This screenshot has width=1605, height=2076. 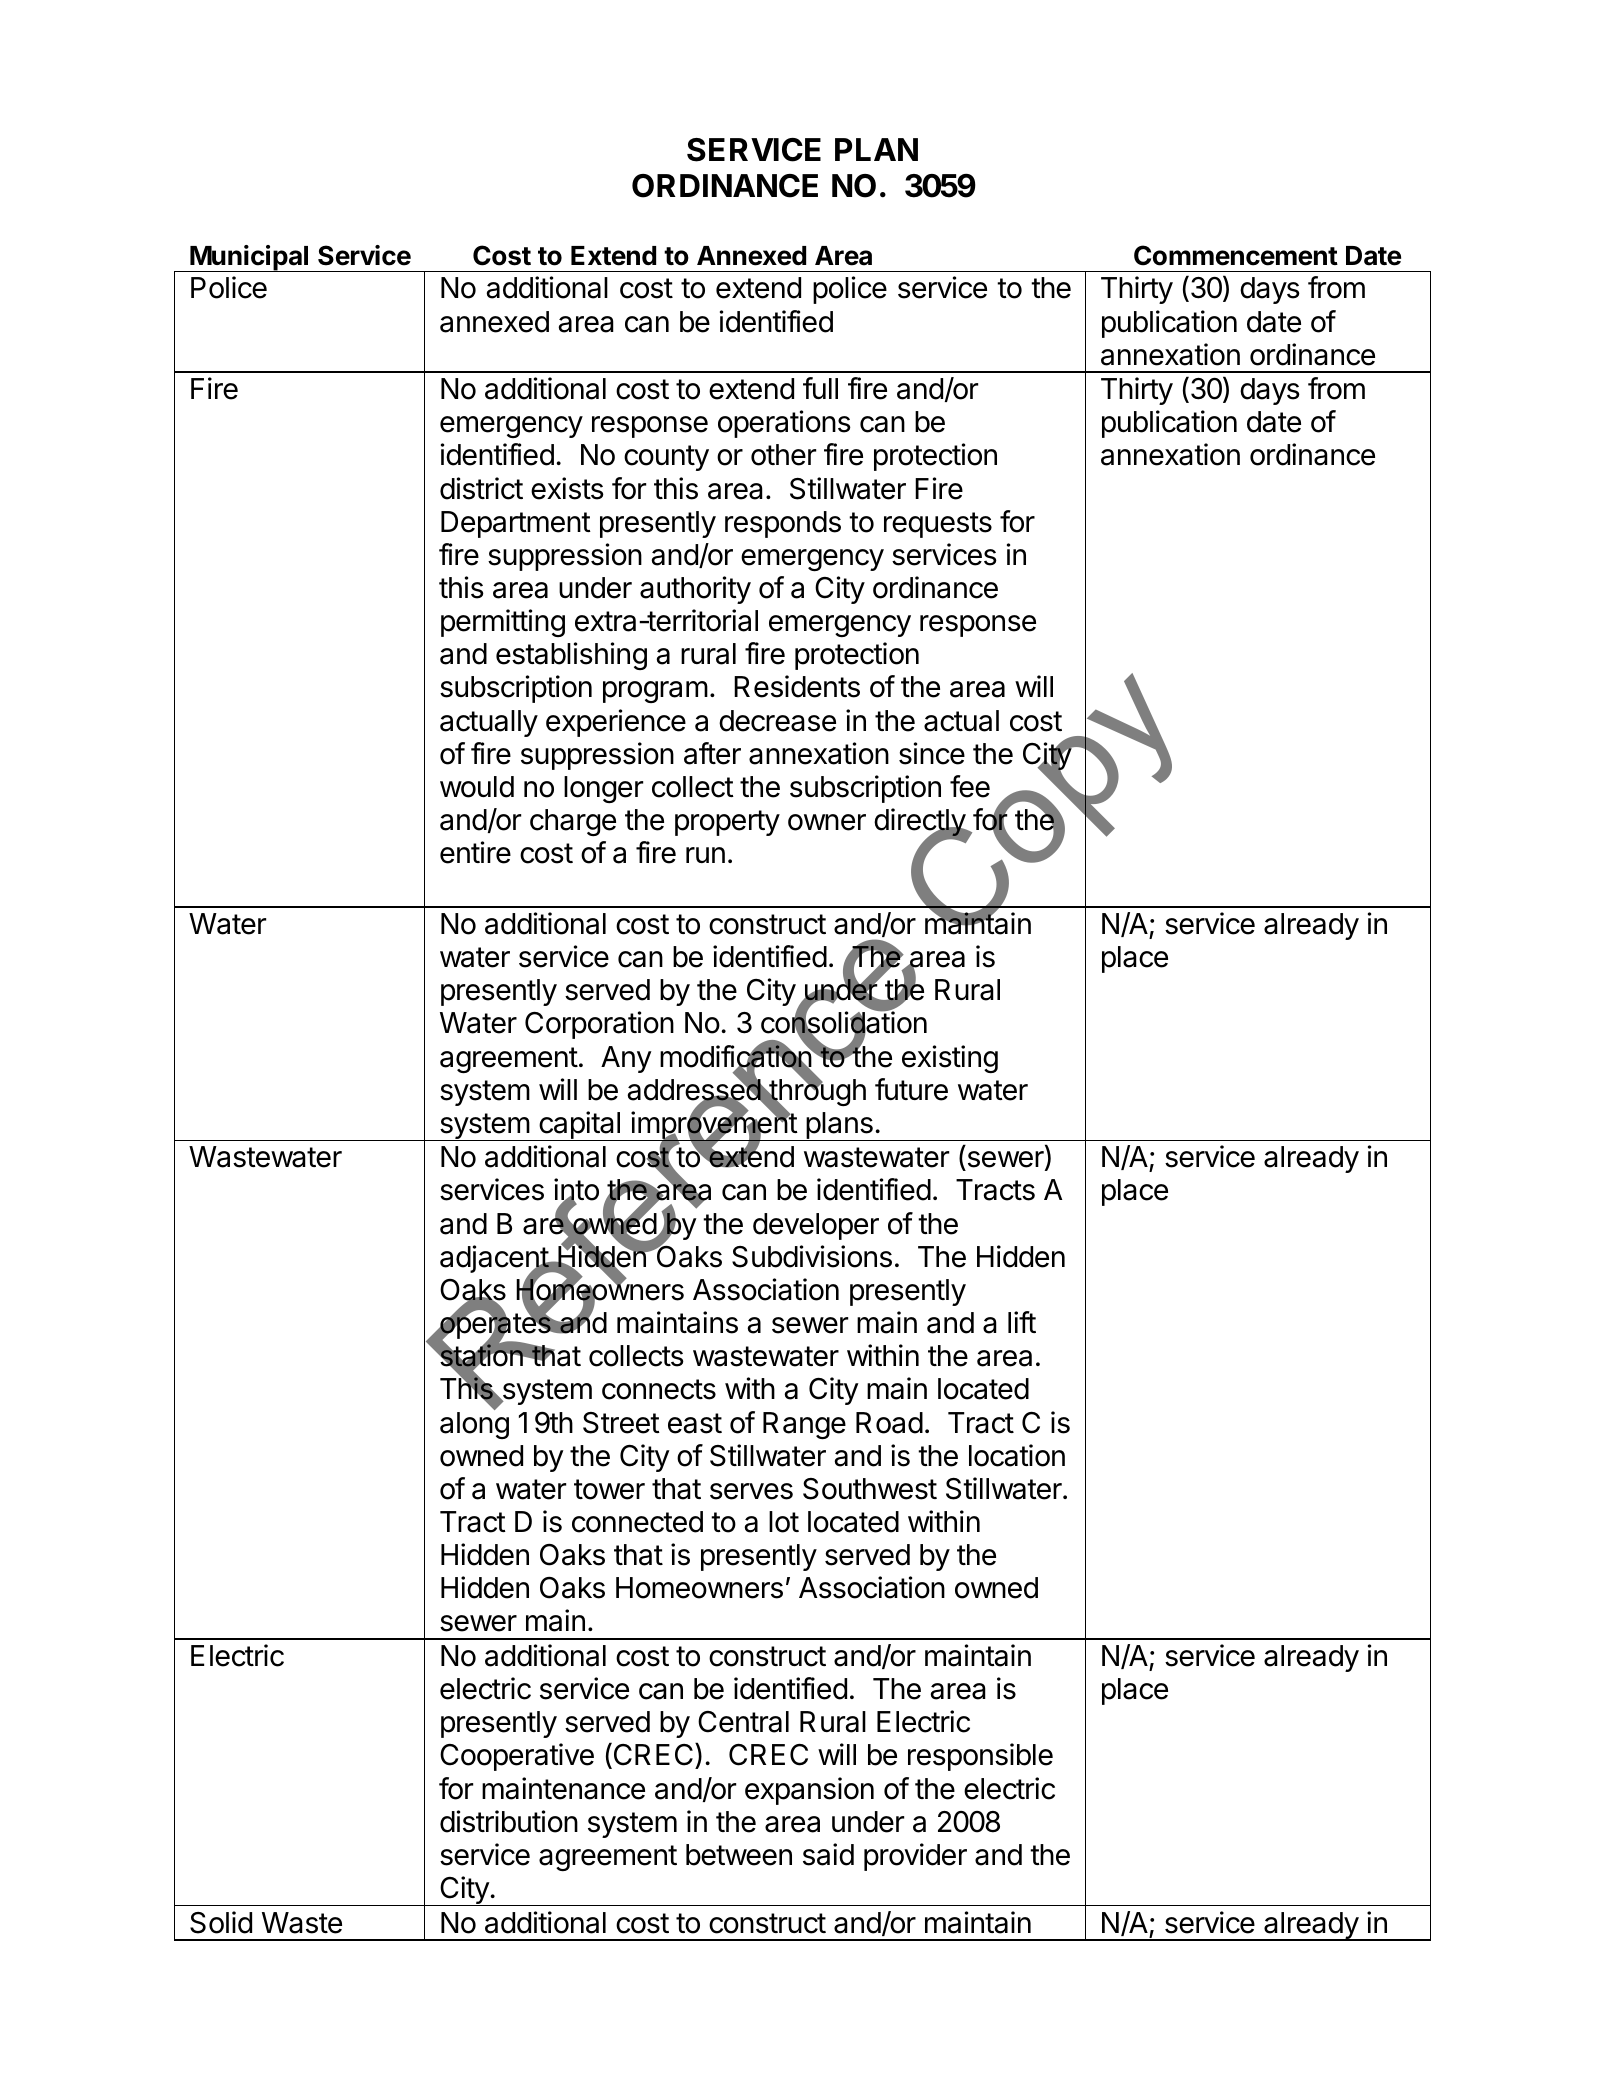 I want to click on lift, so click(x=1022, y=1322).
